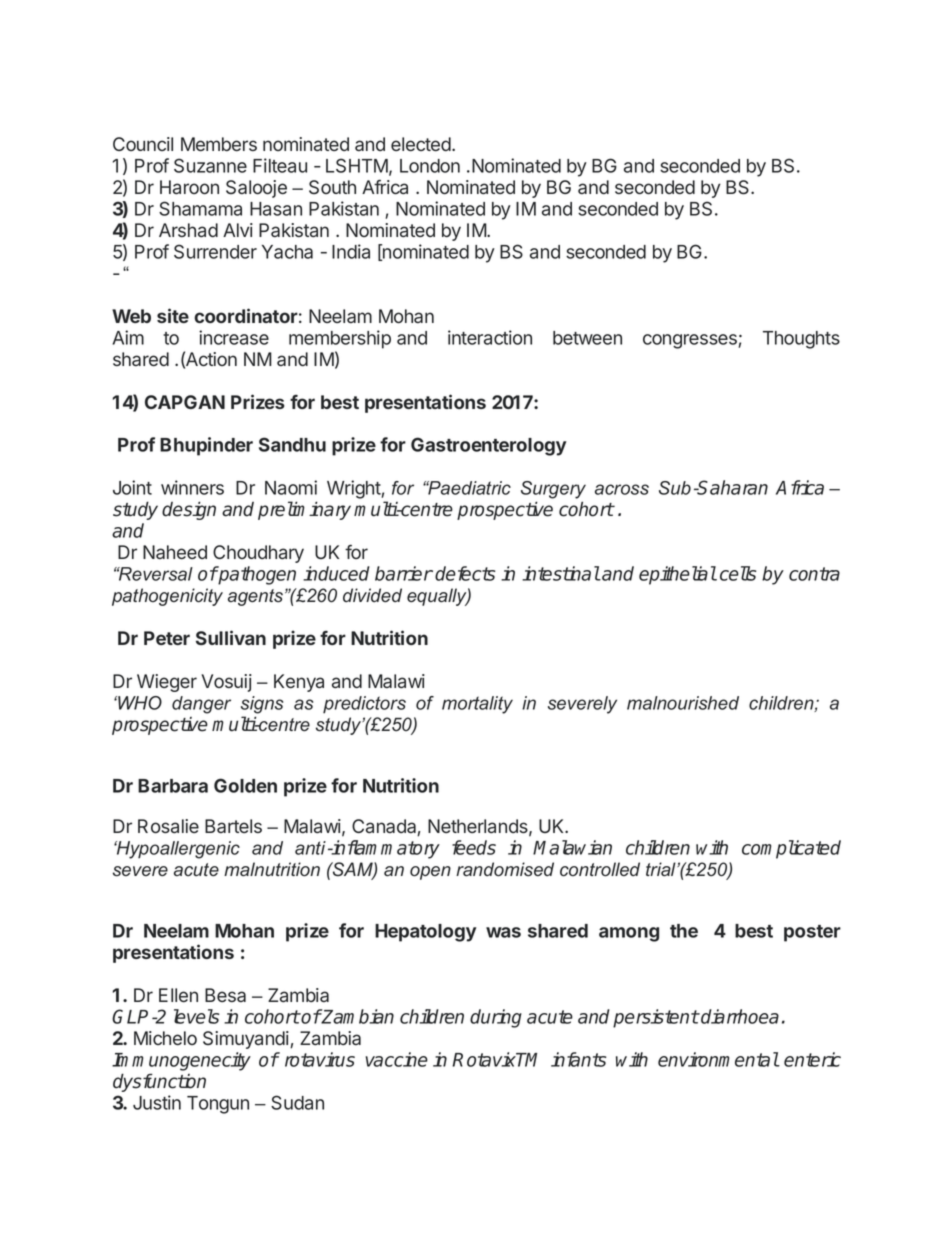 The height and width of the screenshot is (1233, 952). I want to click on Sullivan, so click(231, 637).
